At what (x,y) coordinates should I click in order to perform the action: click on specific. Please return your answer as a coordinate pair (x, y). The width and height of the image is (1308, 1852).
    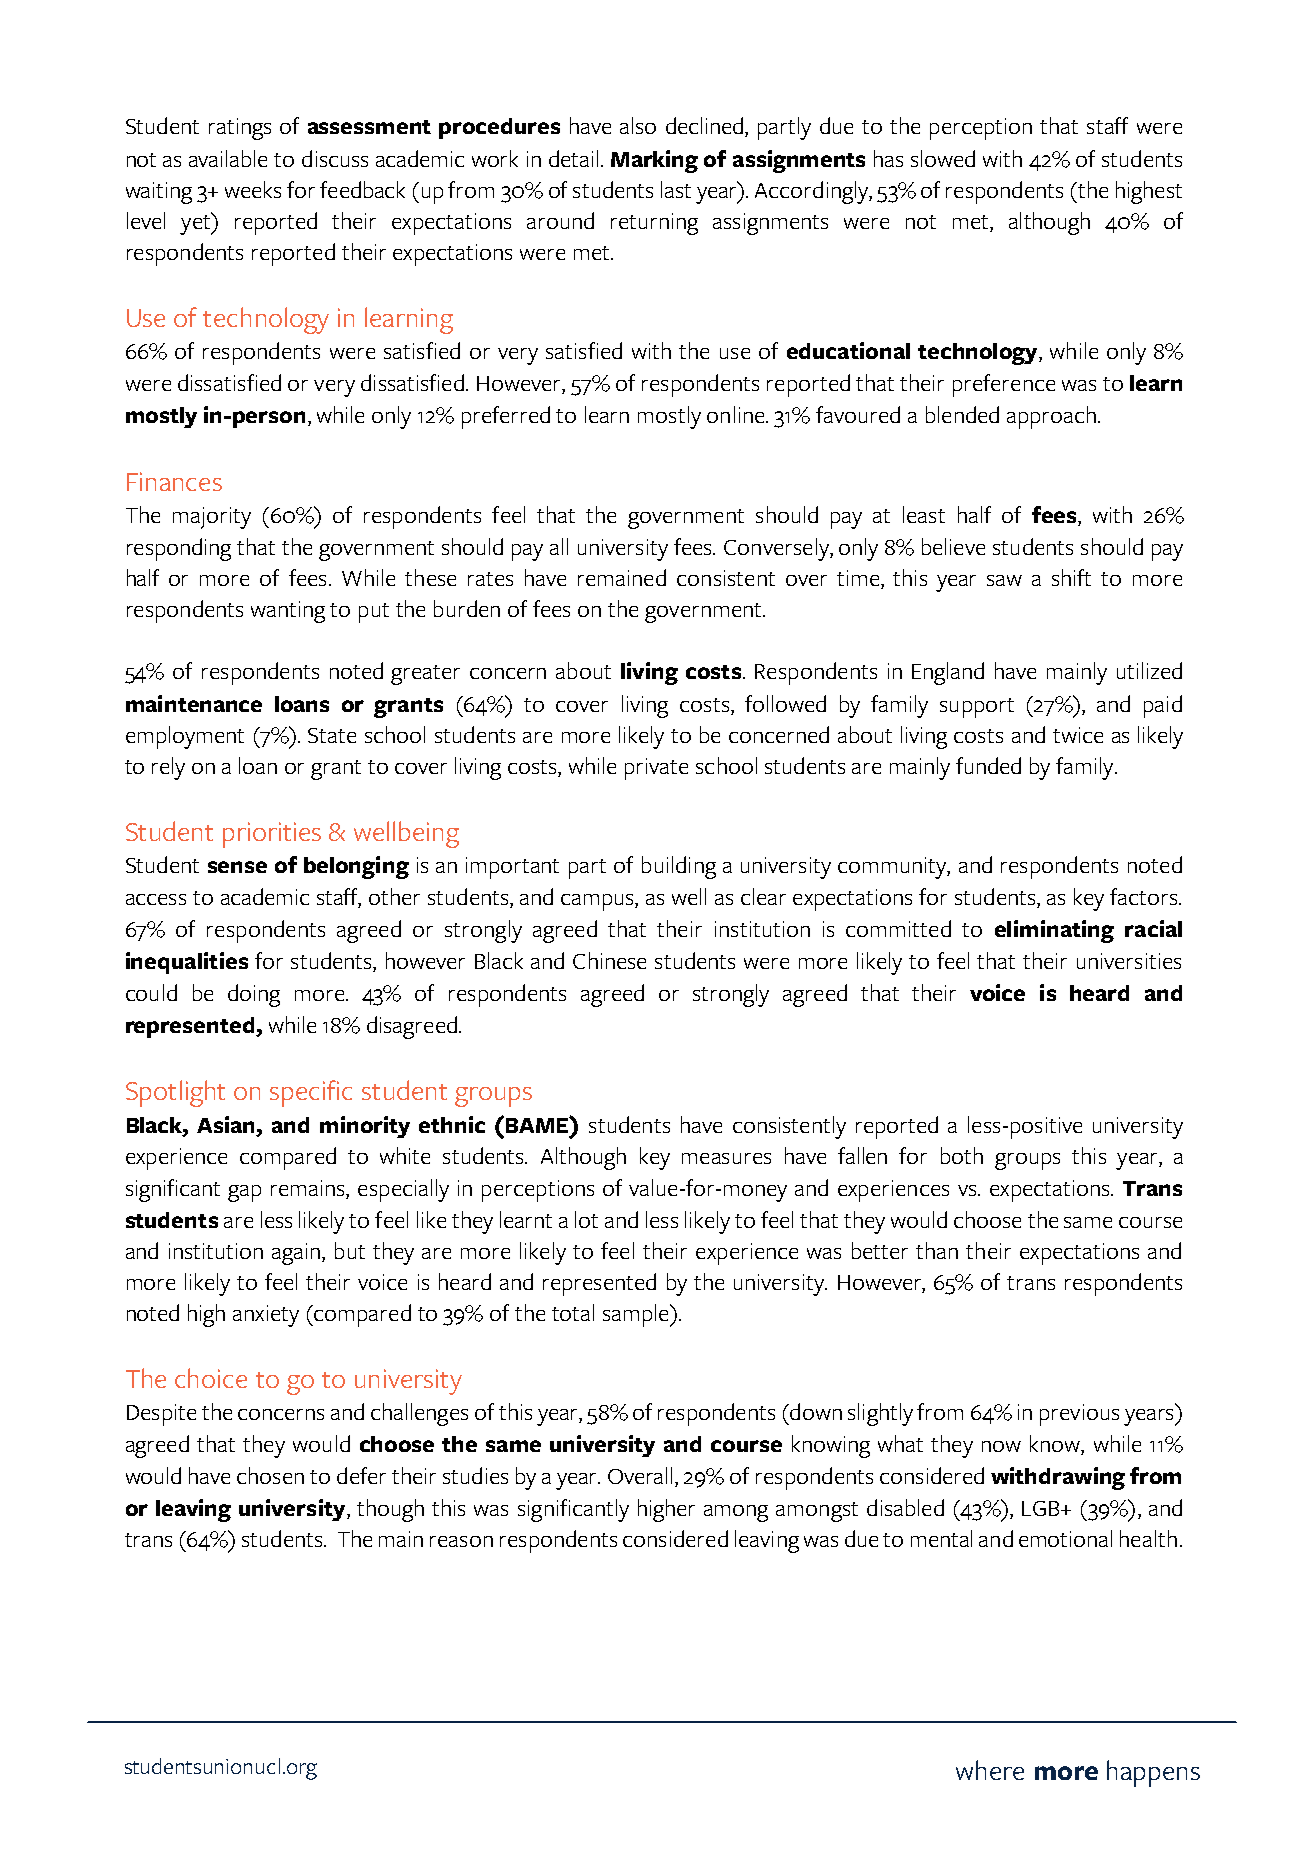
    Looking at the image, I should click on (311, 1093).
